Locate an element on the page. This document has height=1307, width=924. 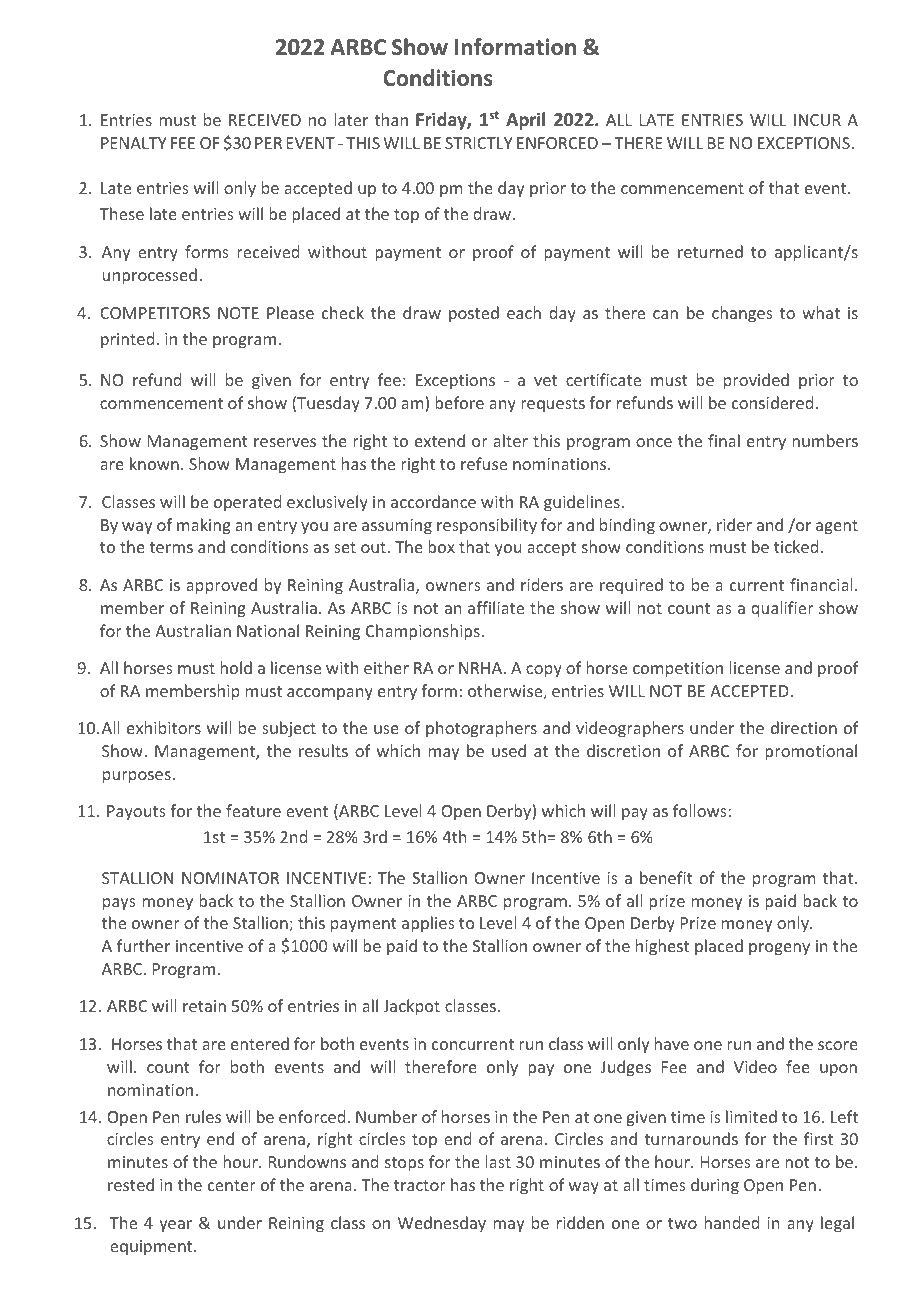
direction is located at coordinates (804, 727).
